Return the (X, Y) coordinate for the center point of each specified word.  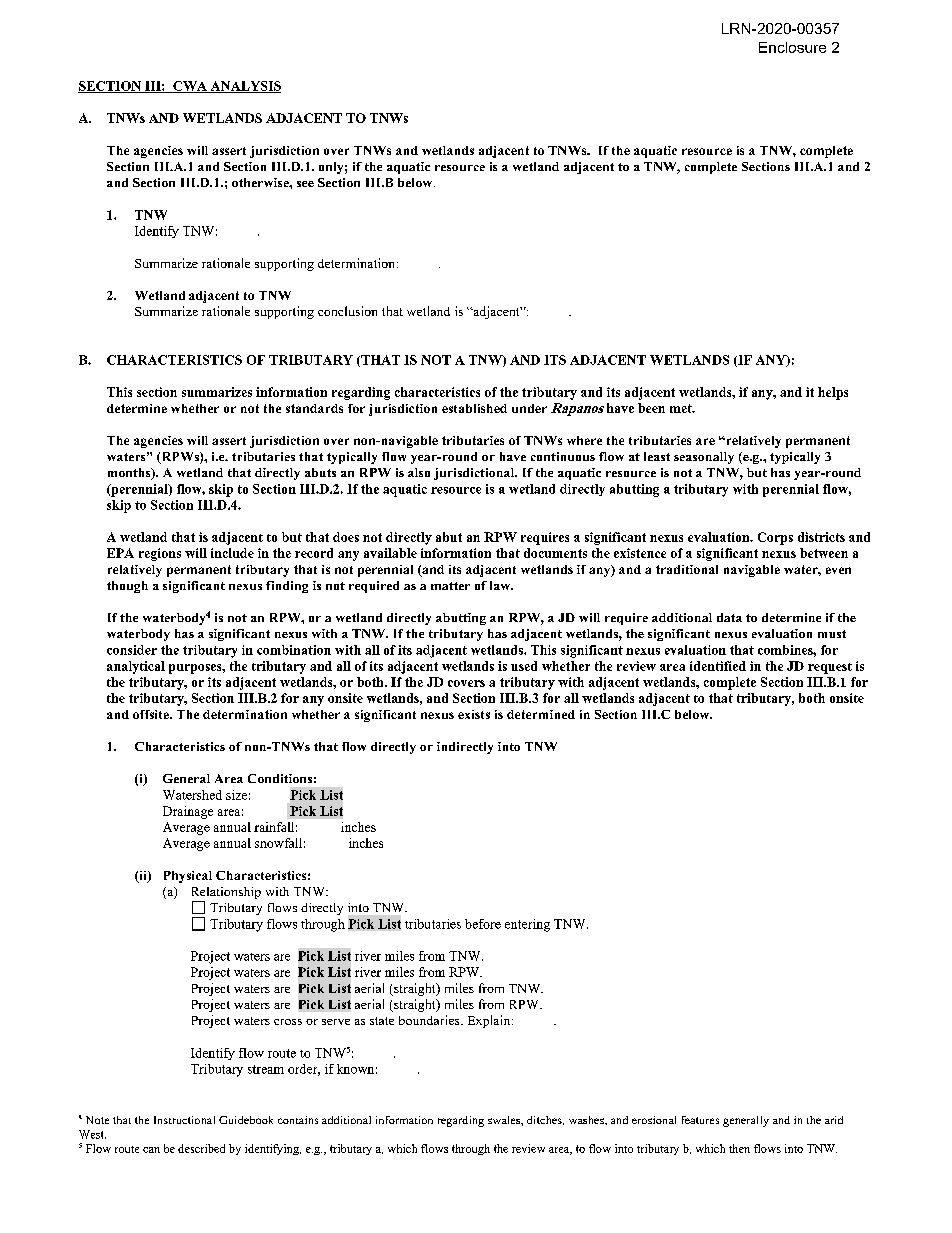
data (729, 617)
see (305, 184)
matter (450, 586)
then (739, 1148)
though (127, 587)
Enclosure (792, 47)
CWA (190, 87)
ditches (545, 1120)
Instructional (184, 1120)
